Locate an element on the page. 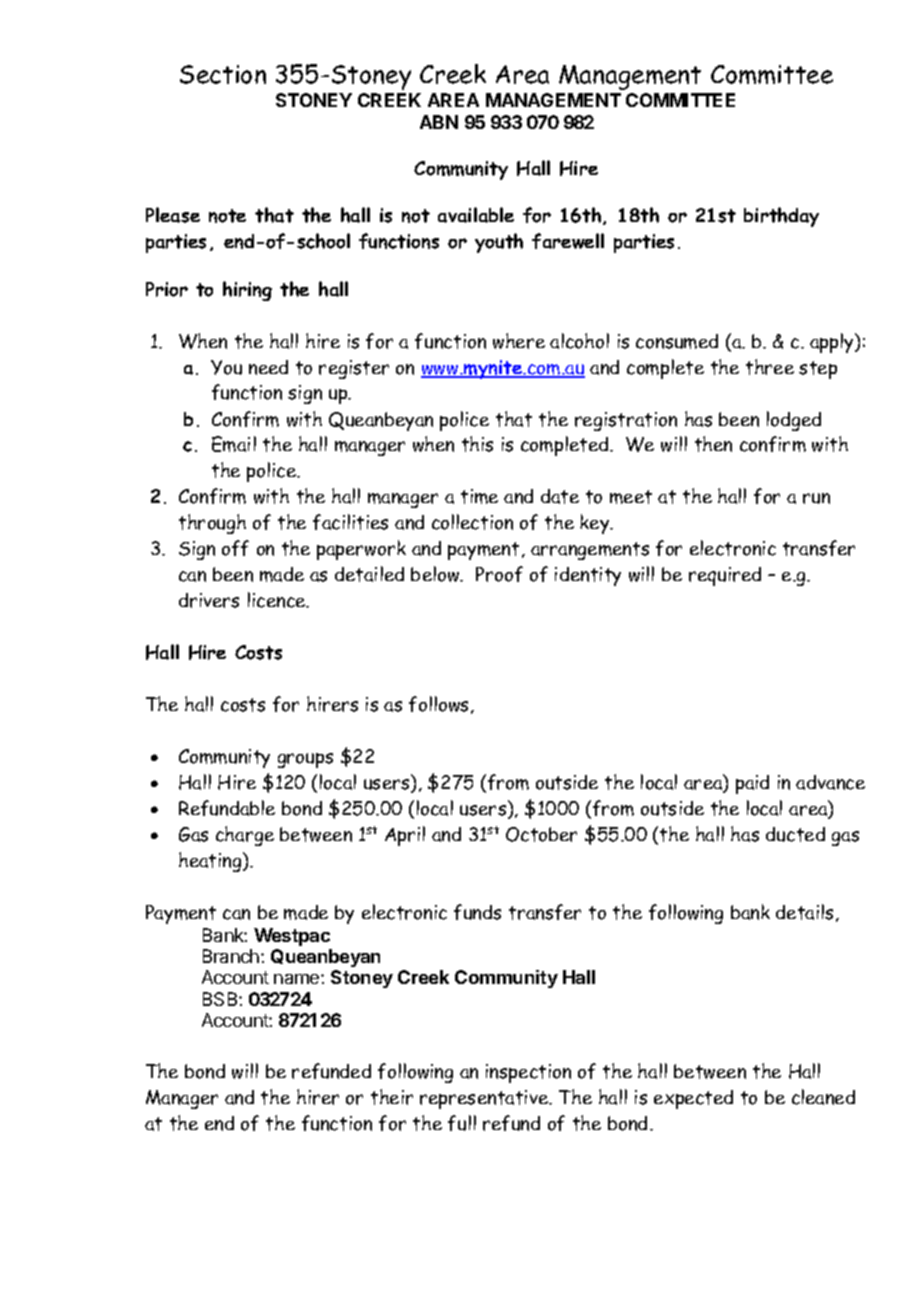 Image resolution: width=924 pixels, height=1307 pixels. three is located at coordinates (770, 367).
